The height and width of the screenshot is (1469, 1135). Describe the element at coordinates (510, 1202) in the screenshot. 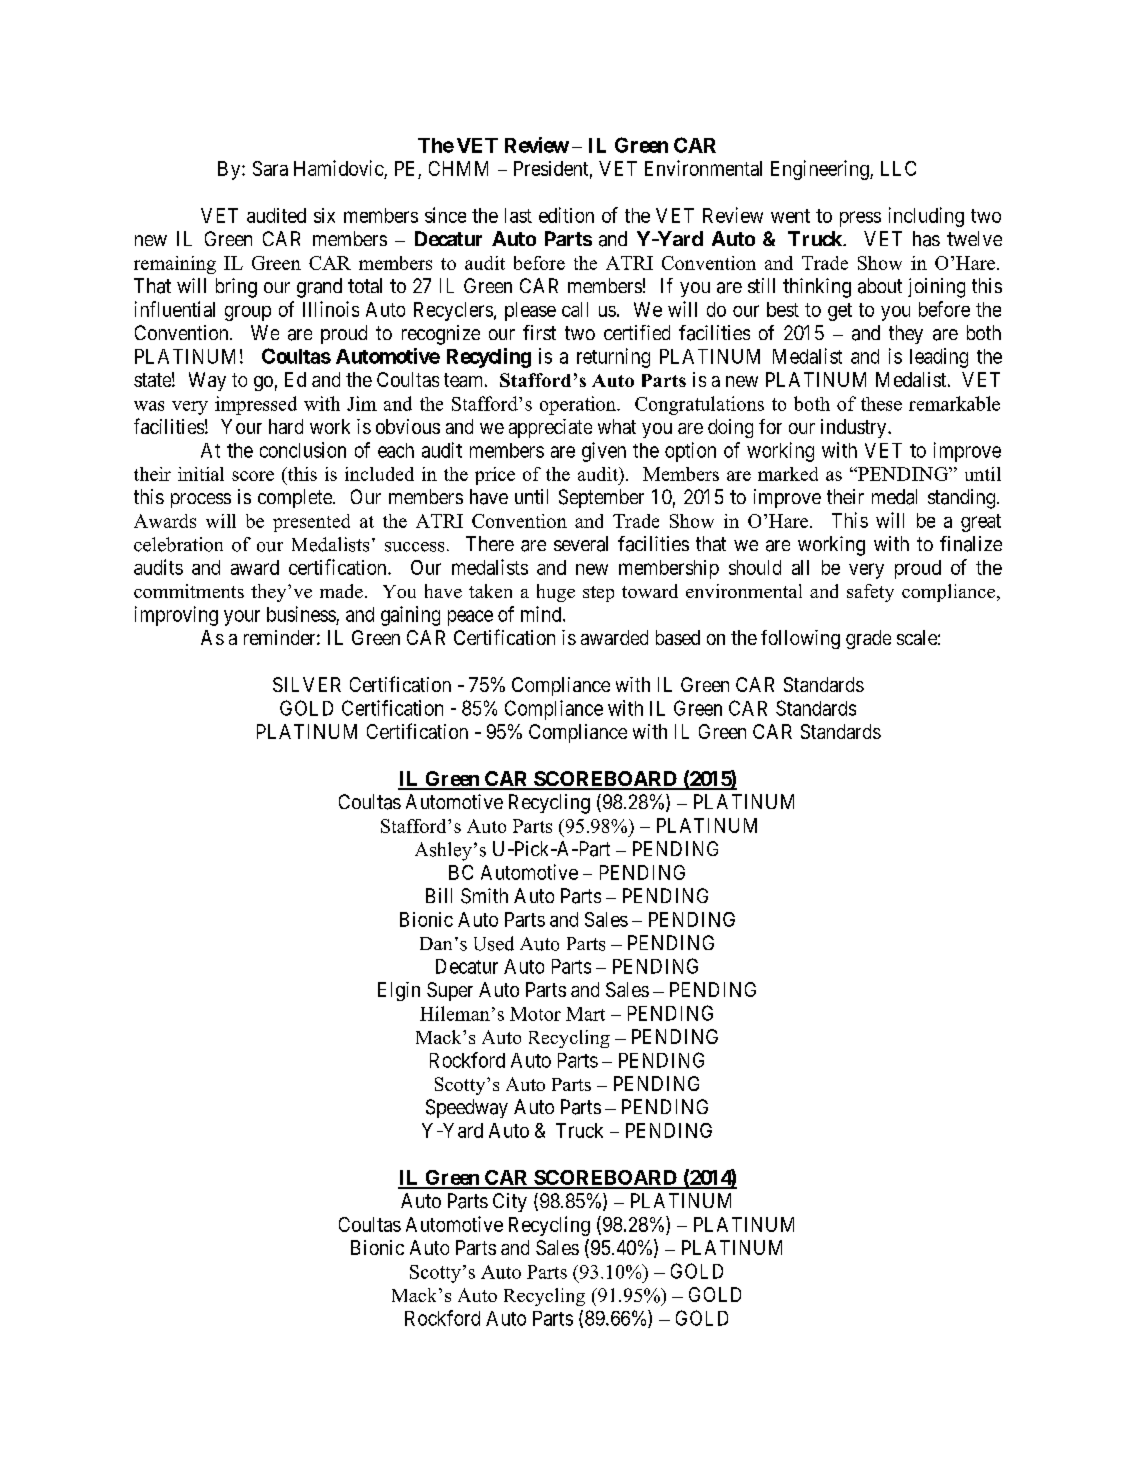

I see `City` at that location.
